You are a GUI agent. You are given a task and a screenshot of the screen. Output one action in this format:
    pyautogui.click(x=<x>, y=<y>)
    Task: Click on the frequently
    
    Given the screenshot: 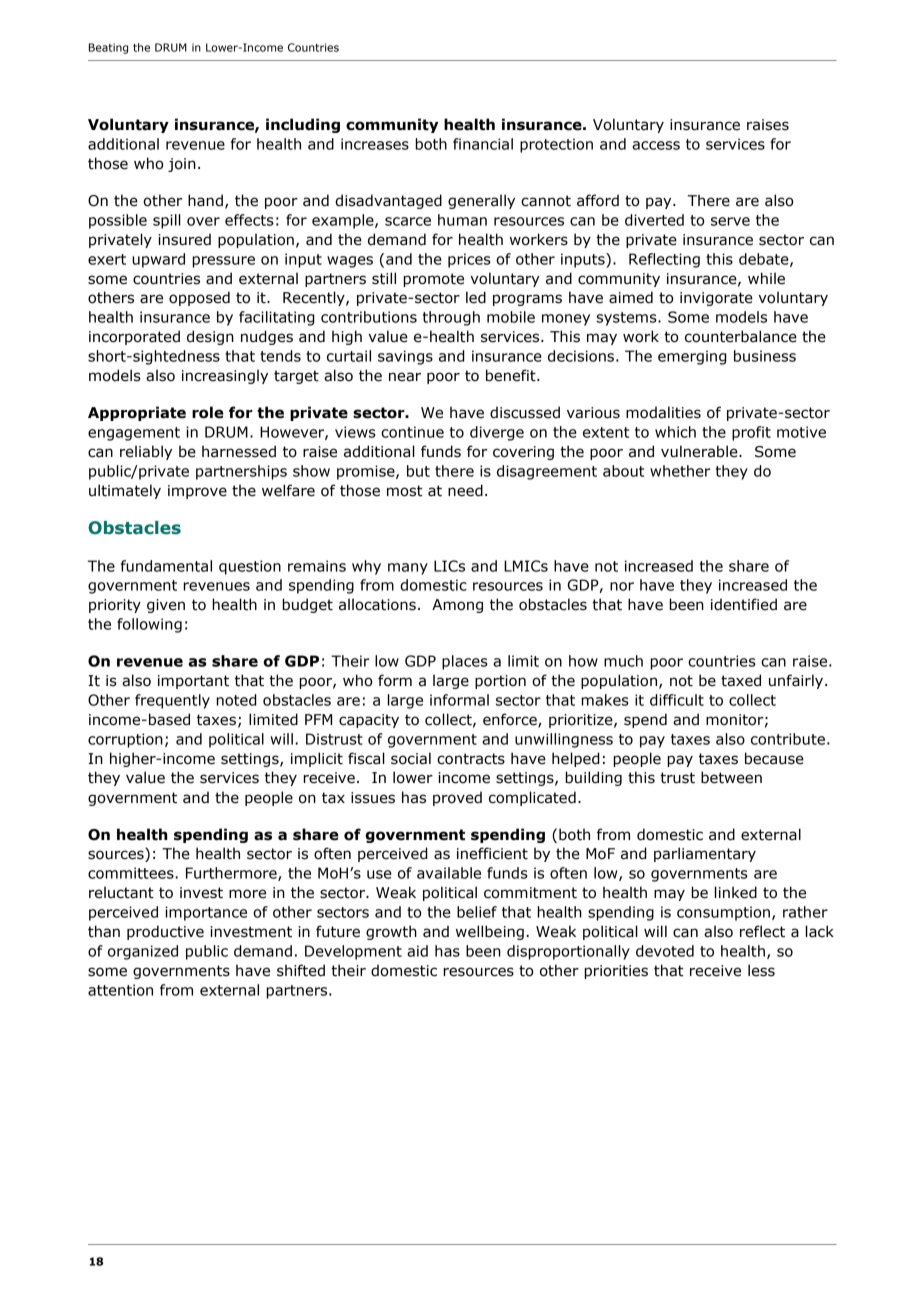 What is the action you would take?
    pyautogui.click(x=172, y=701)
